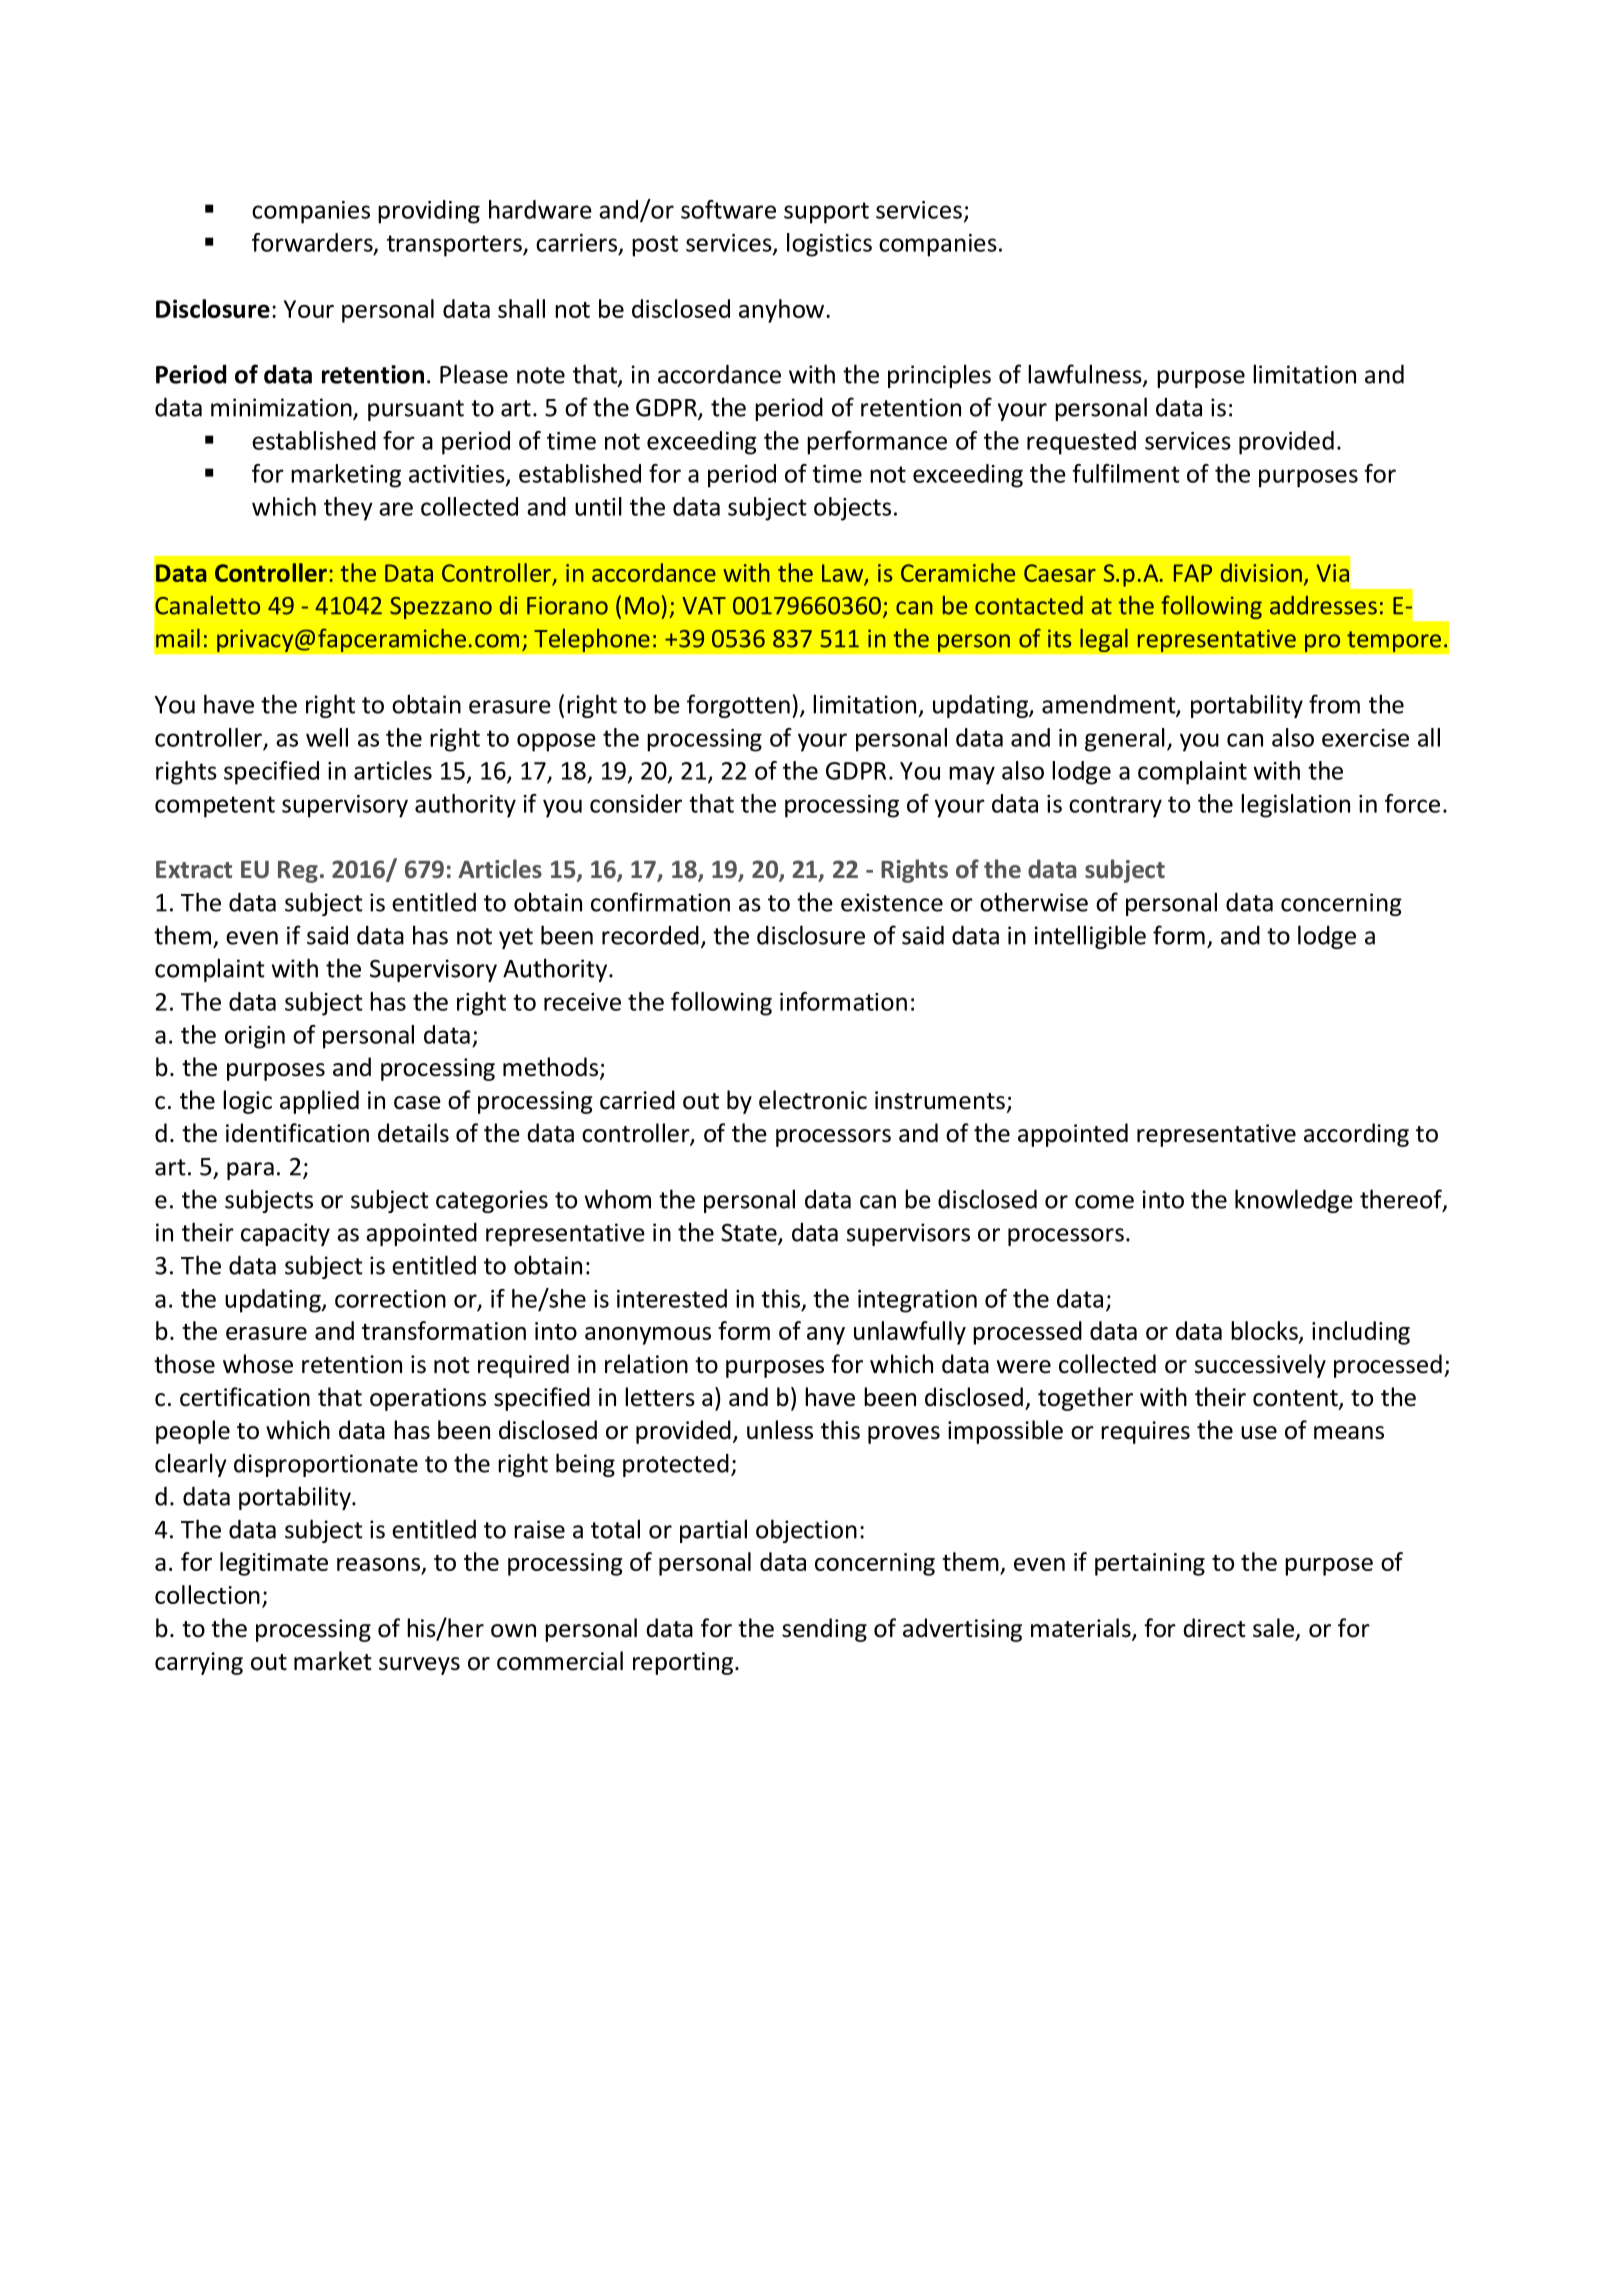  Describe the element at coordinates (1334, 704) in the page. I see `from` at that location.
